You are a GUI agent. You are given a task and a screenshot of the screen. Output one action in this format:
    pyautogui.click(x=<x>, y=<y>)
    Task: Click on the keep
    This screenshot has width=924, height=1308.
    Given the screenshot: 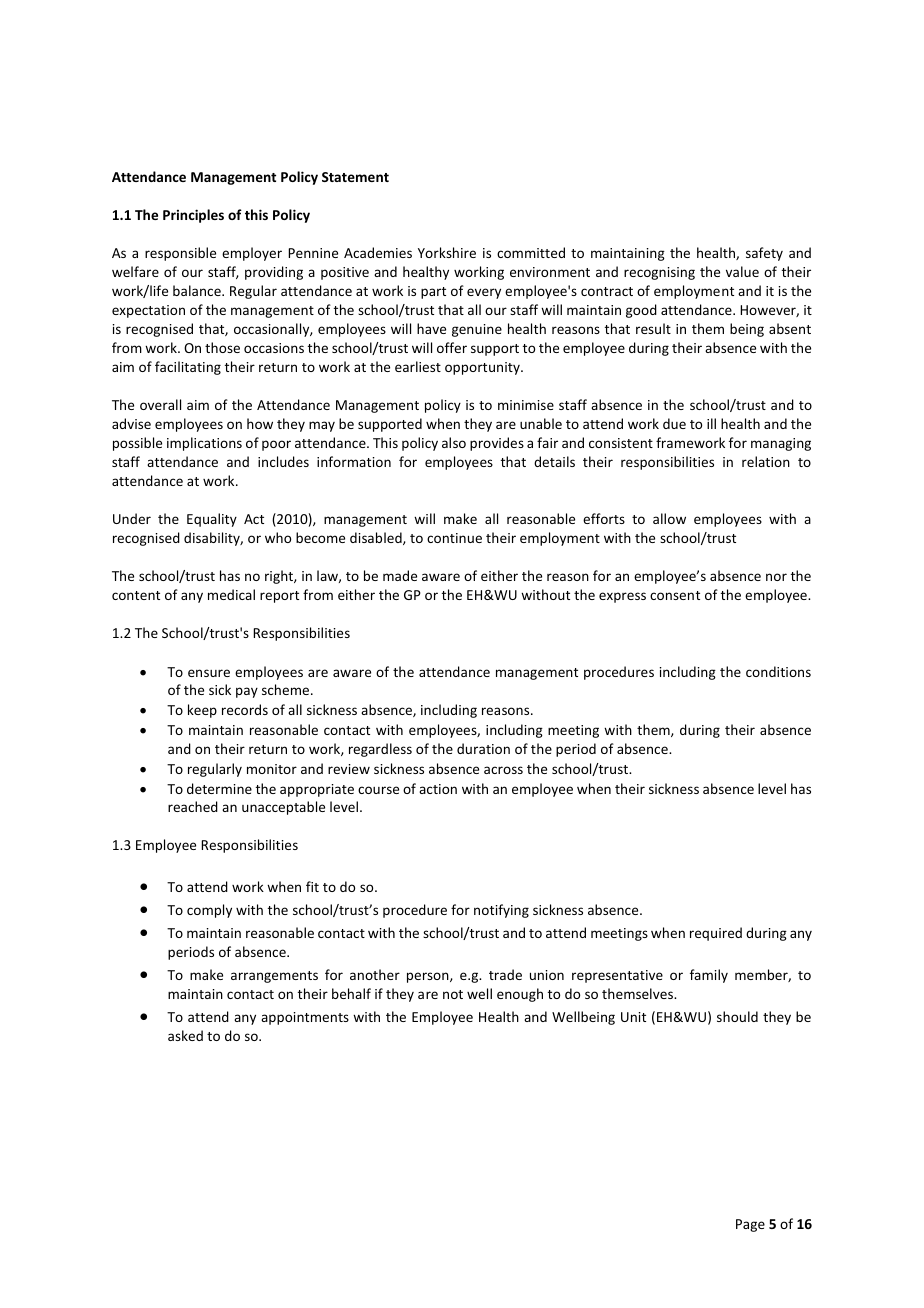 What is the action you would take?
    pyautogui.click(x=202, y=711)
